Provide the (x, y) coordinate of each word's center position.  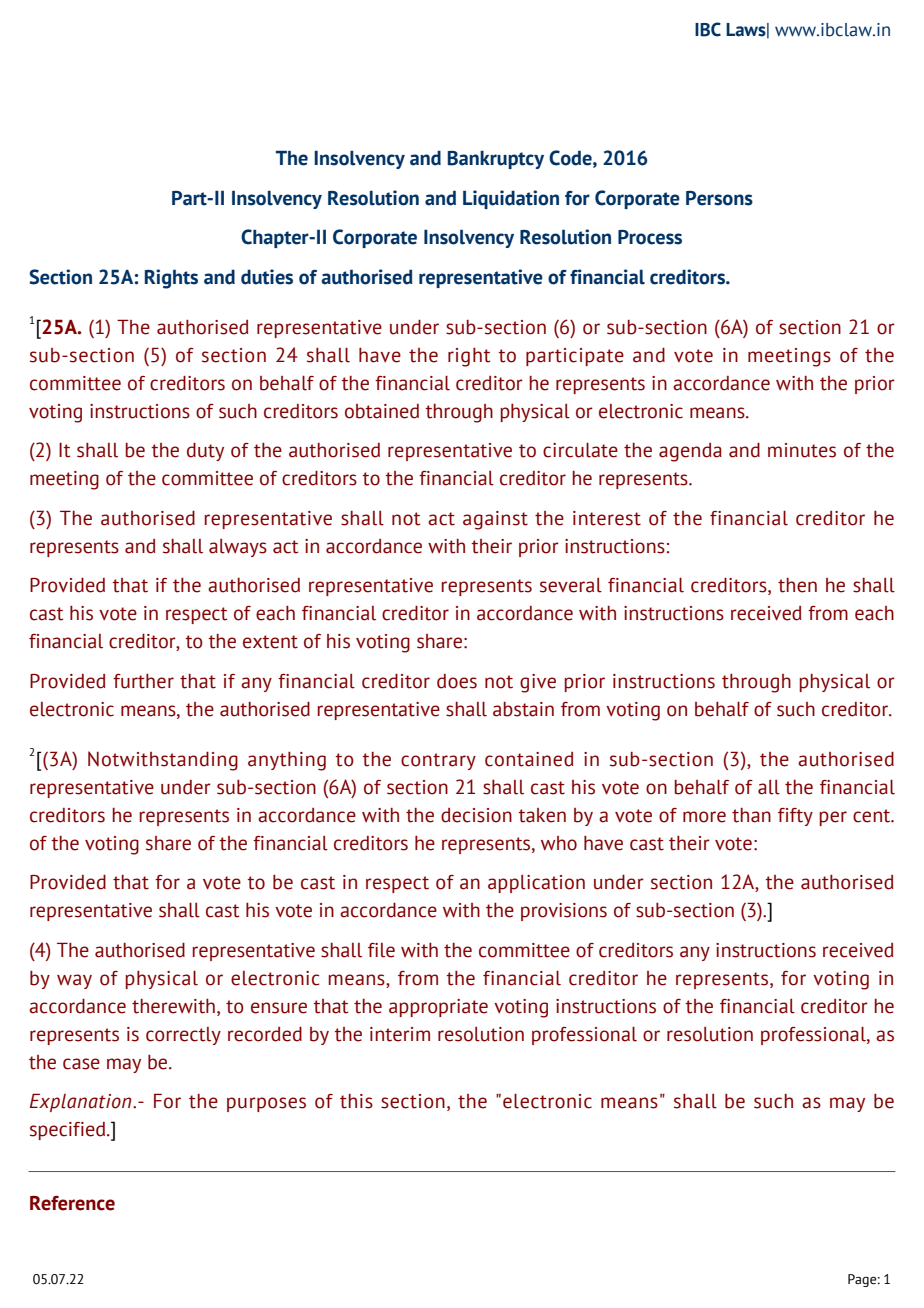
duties (267, 277)
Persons (719, 198)
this (356, 1101)
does (457, 681)
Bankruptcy (496, 160)
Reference (72, 1203)
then (797, 585)
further (143, 681)
